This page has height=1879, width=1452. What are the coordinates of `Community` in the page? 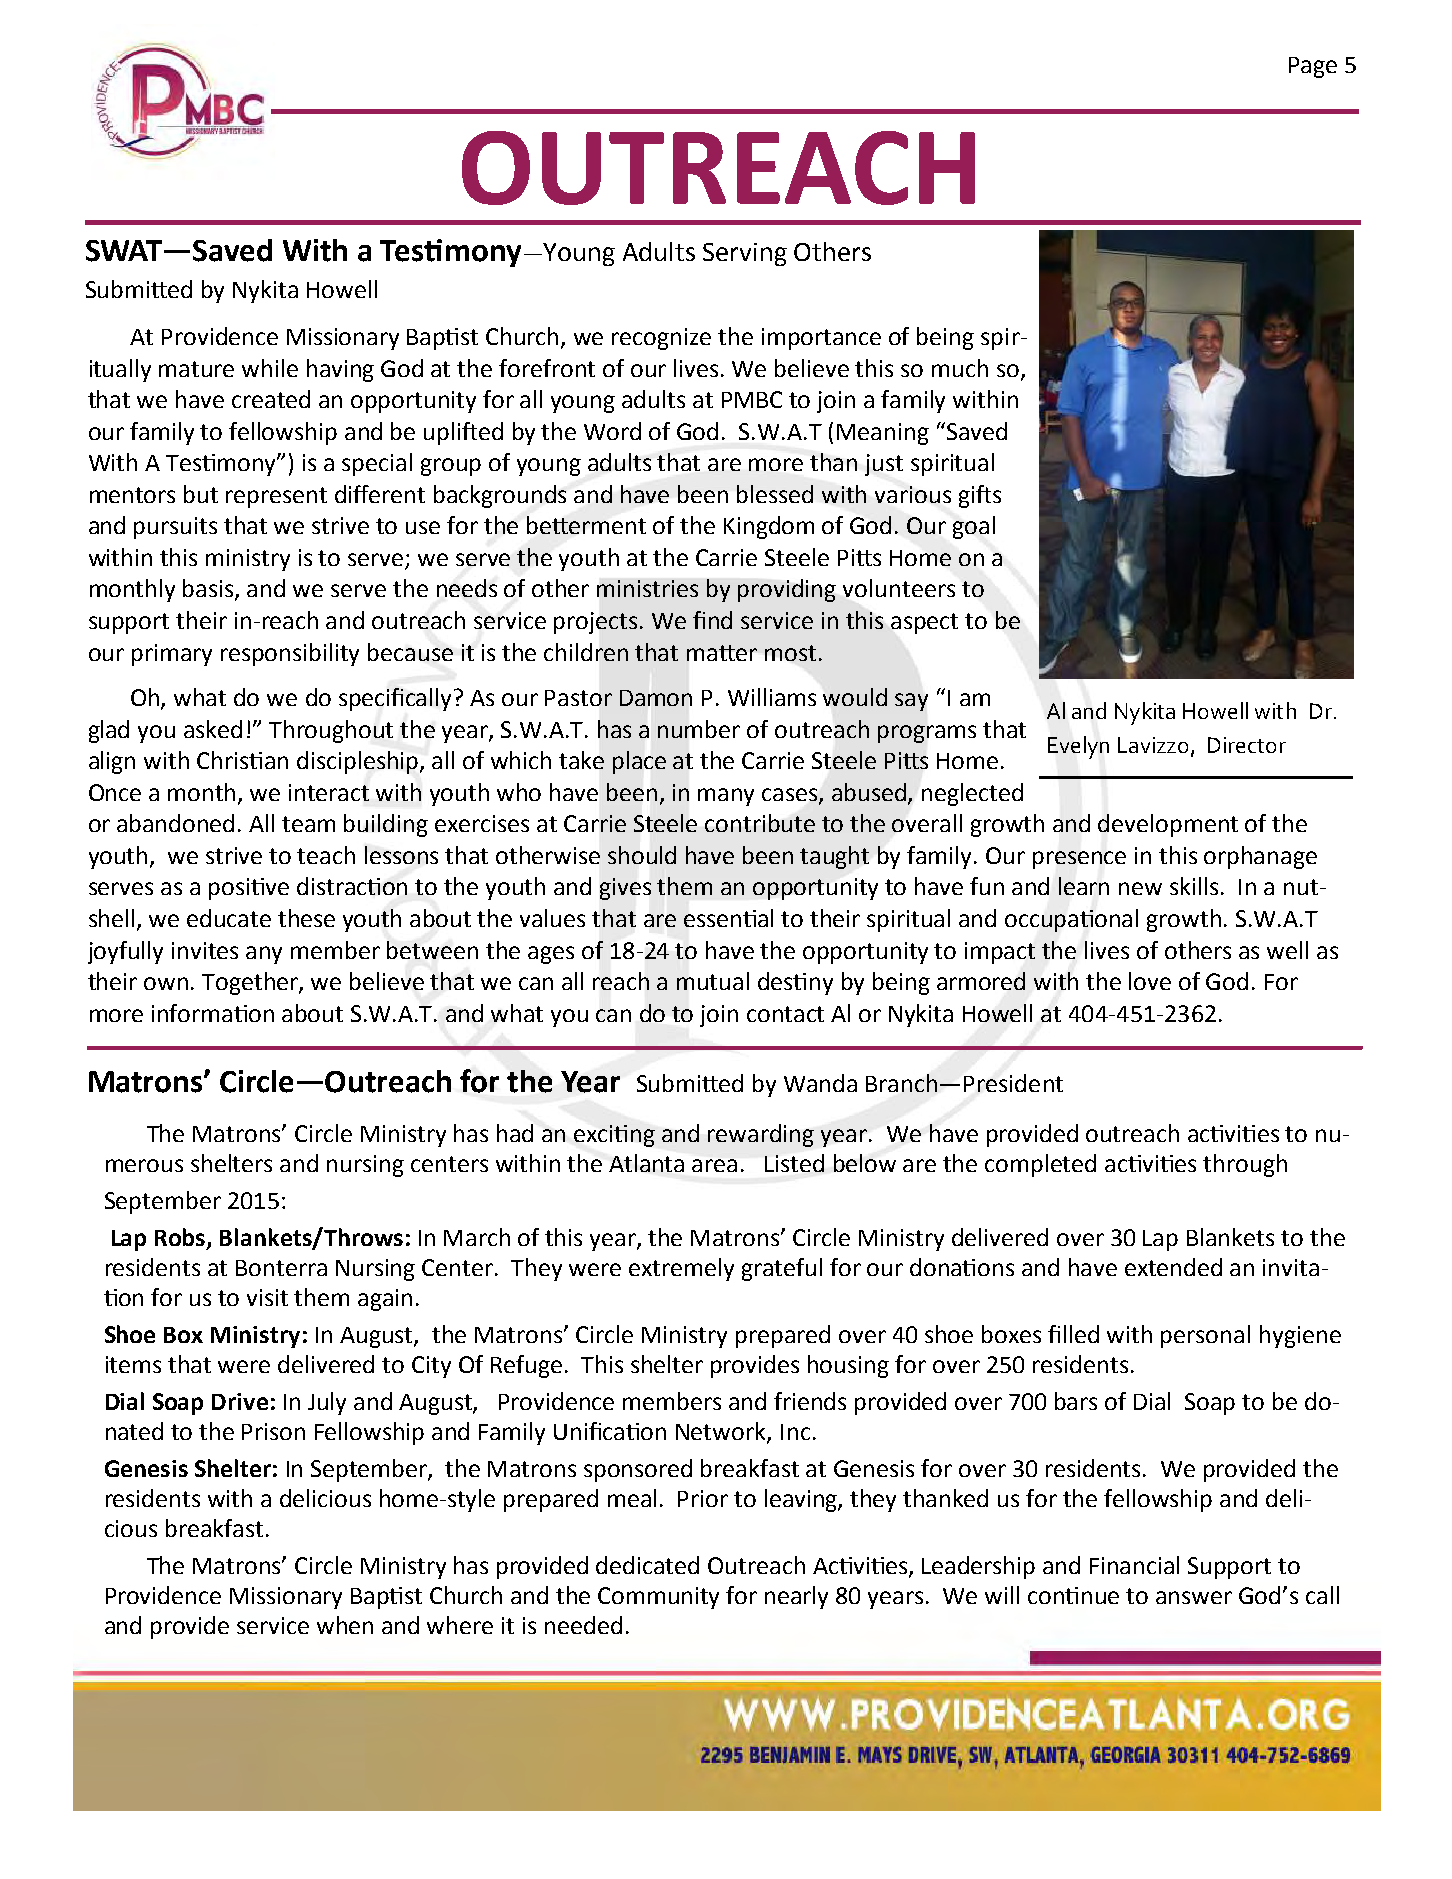 It's located at (658, 1598).
